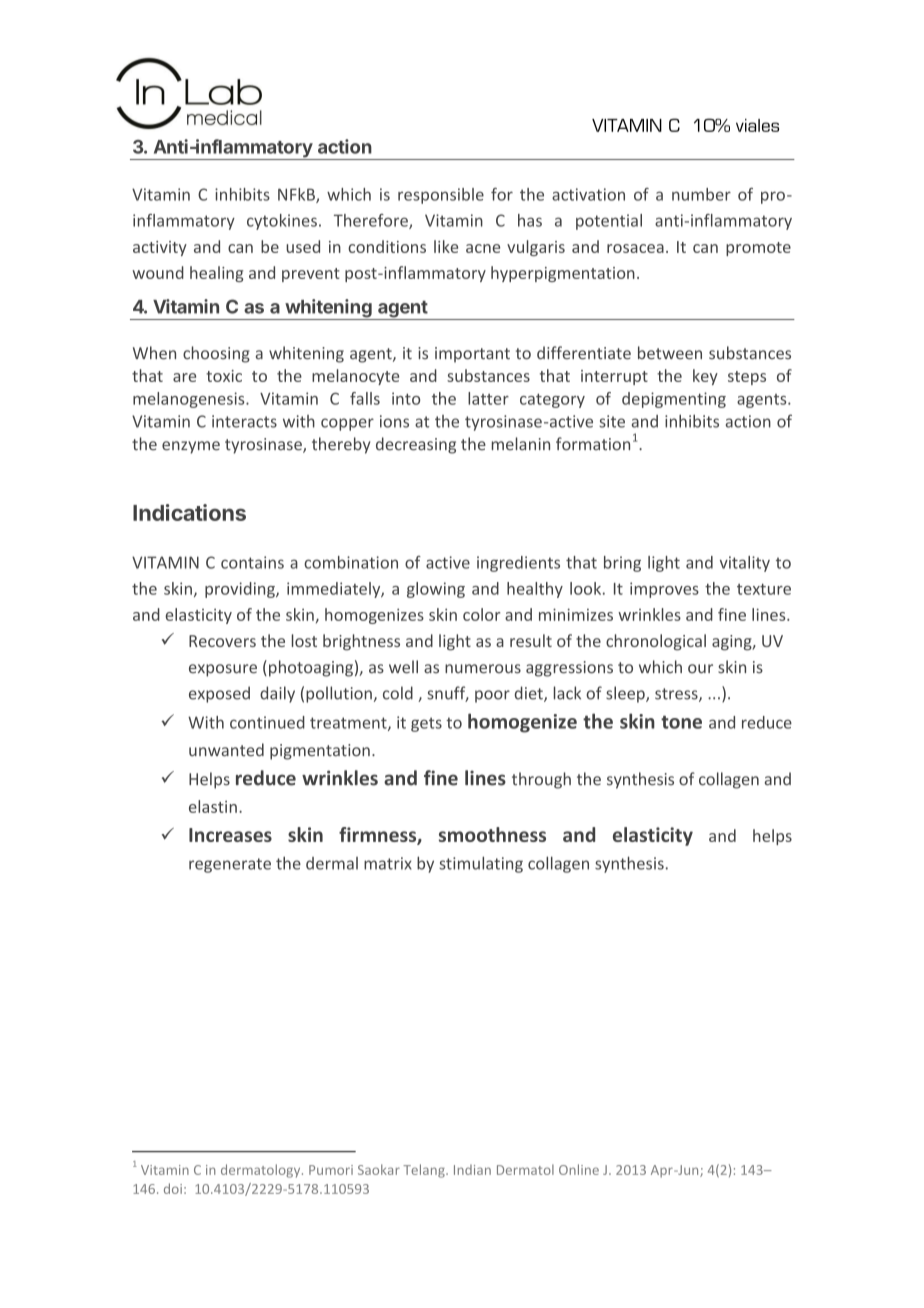 The image size is (924, 1308). Describe the element at coordinates (230, 835) in the image. I see `Increases` at that location.
